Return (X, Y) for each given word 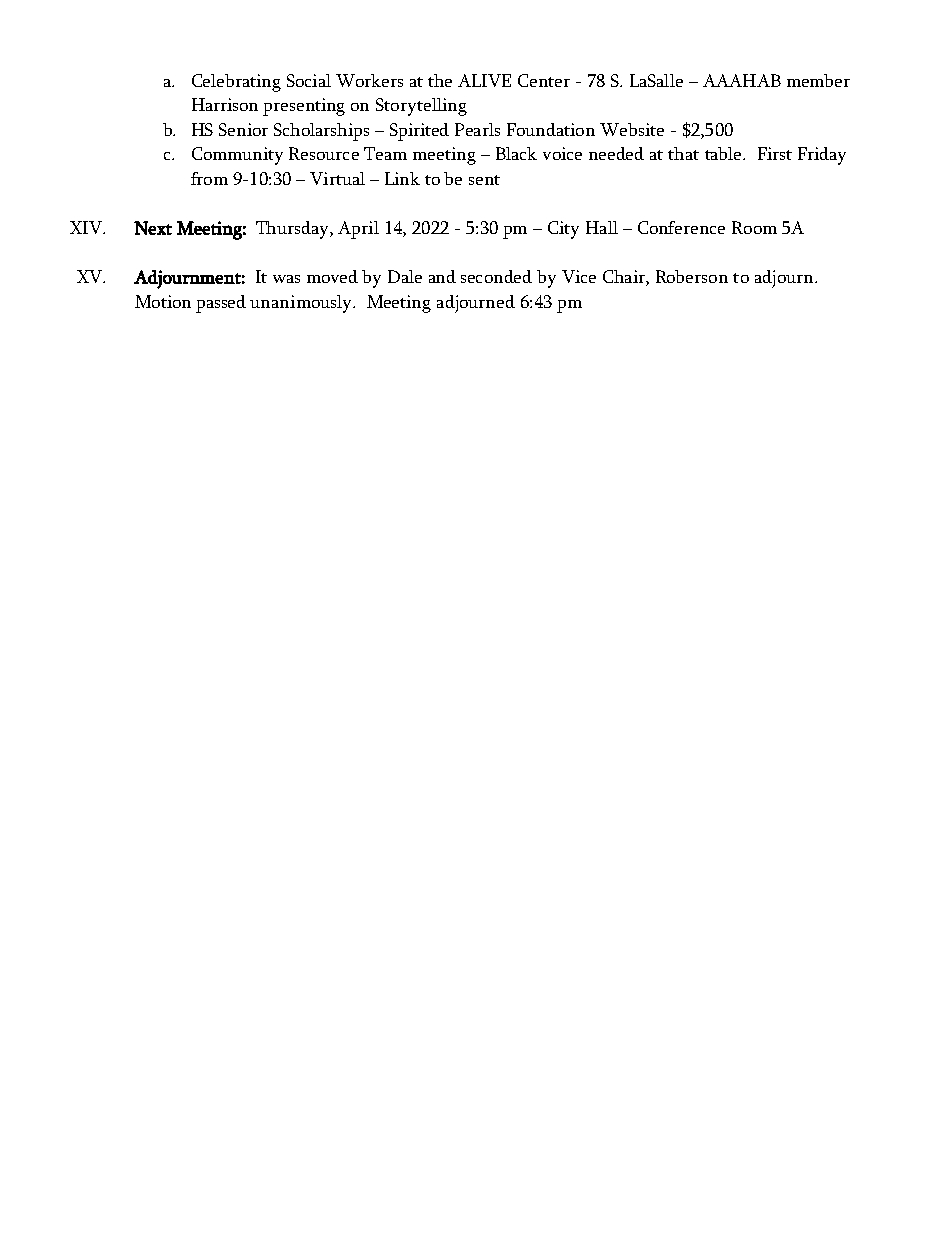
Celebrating (236, 83)
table (724, 153)
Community (237, 156)
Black (516, 153)
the (440, 80)
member (818, 80)
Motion (163, 301)
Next (153, 228)
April (358, 230)
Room (754, 227)
